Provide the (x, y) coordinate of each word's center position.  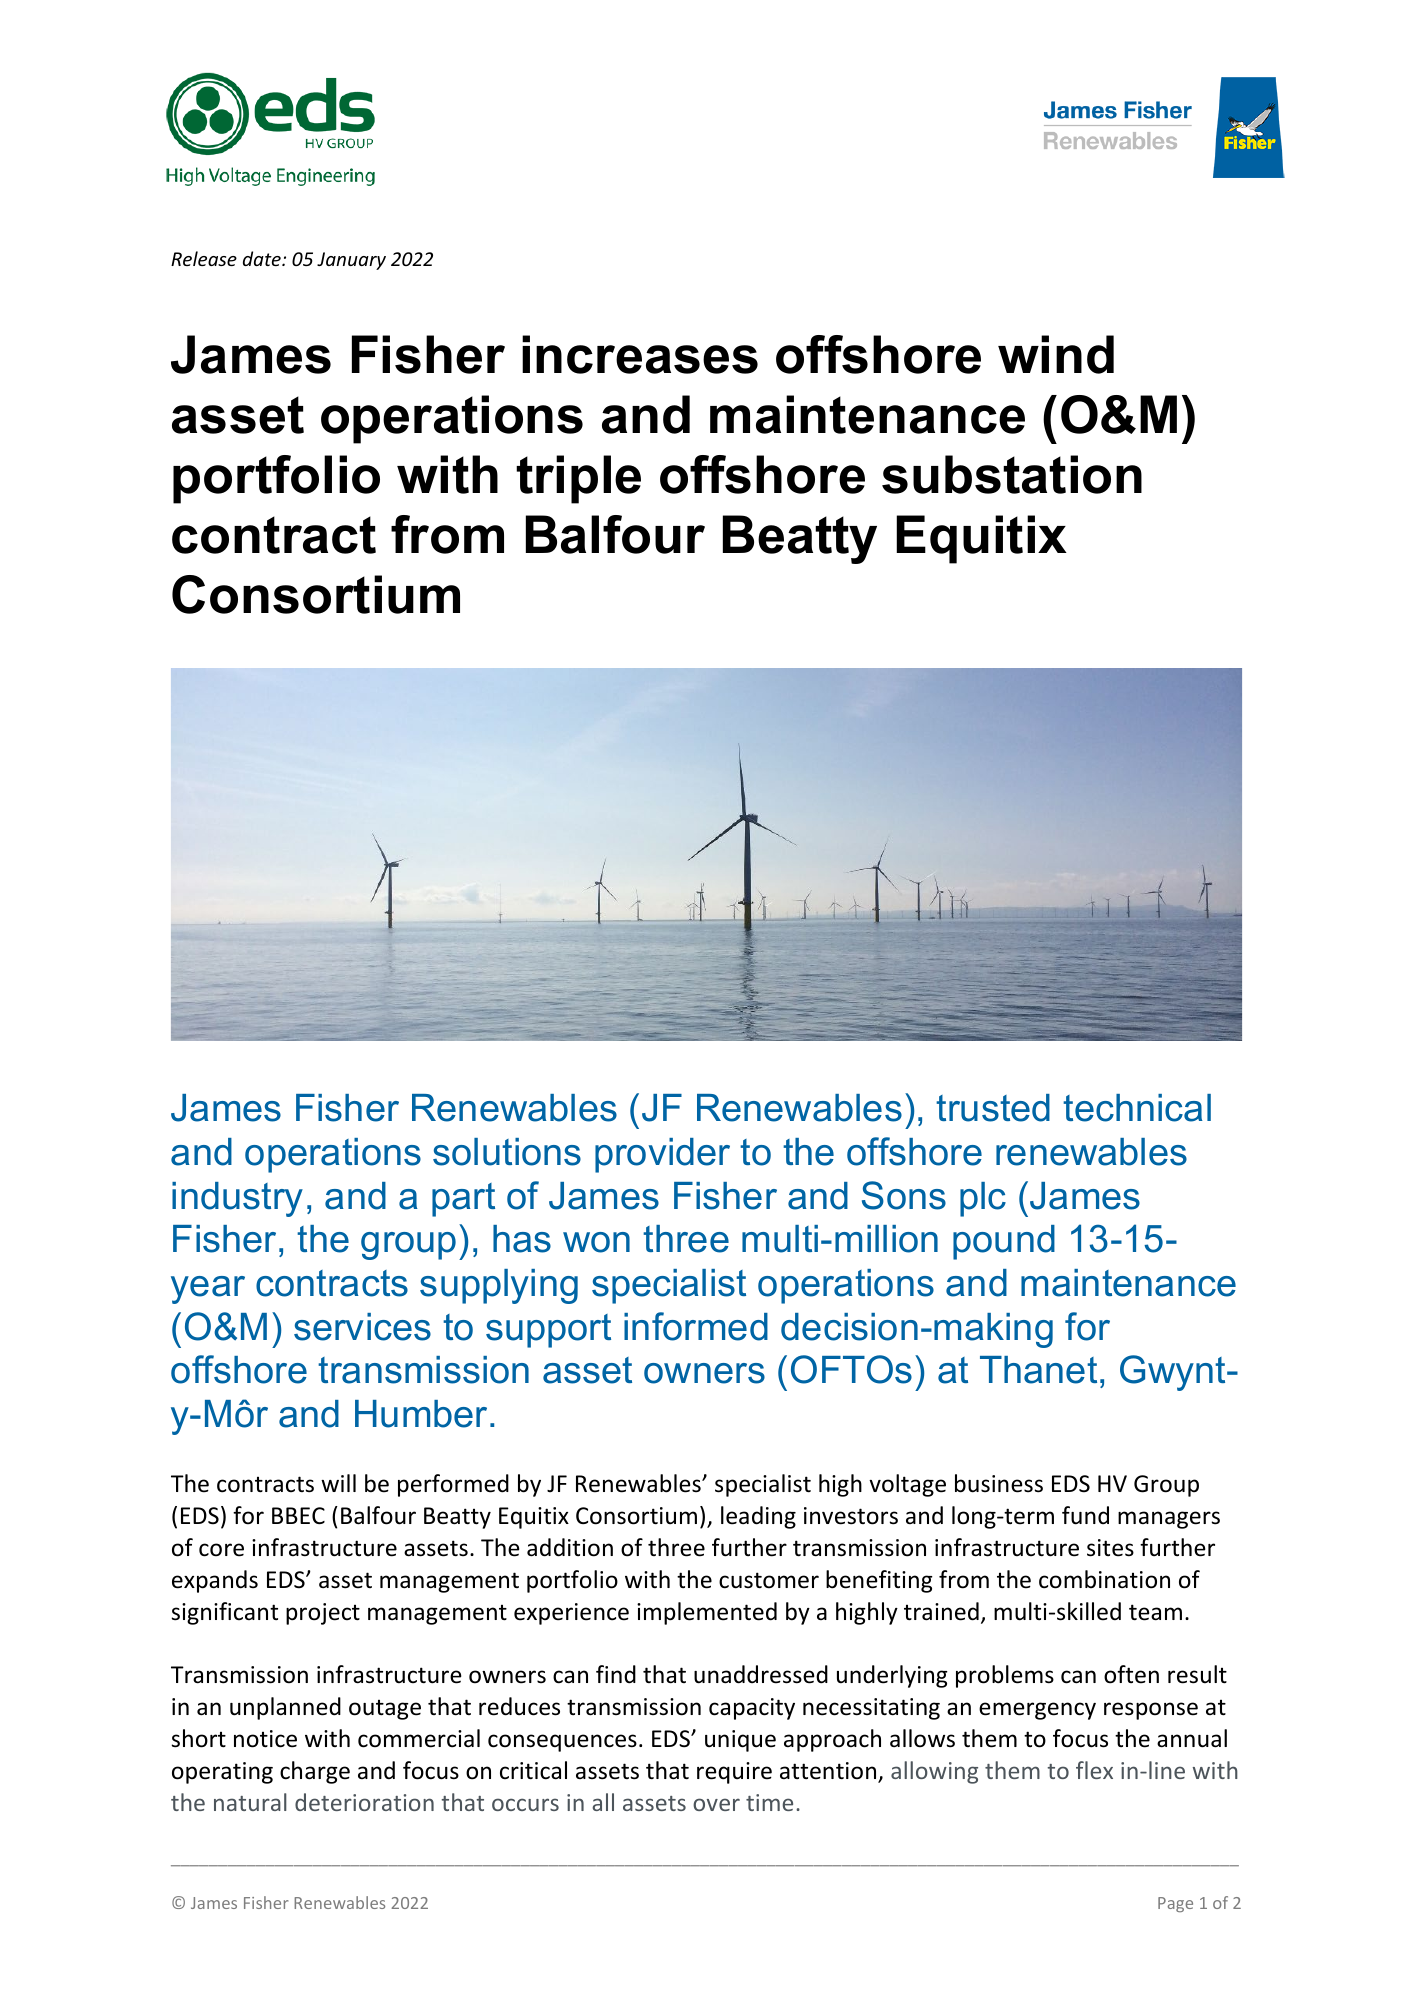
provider (662, 1155)
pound (1004, 1242)
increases (640, 354)
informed (696, 1326)
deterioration (364, 1802)
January (351, 261)
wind (1056, 354)
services (362, 1327)
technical (1137, 1108)
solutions (507, 1152)
